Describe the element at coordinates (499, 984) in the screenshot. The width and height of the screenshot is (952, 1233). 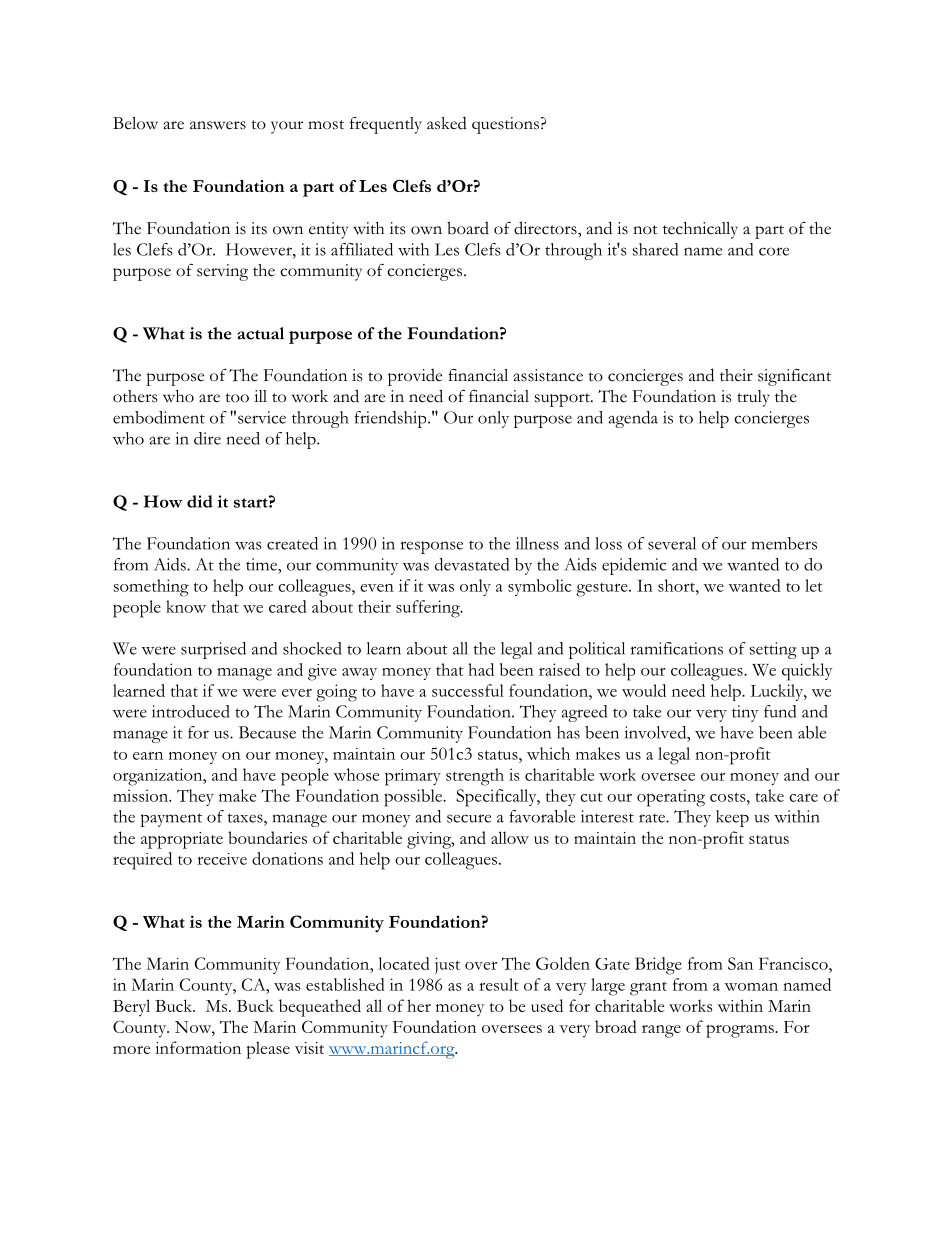
I see `result` at that location.
